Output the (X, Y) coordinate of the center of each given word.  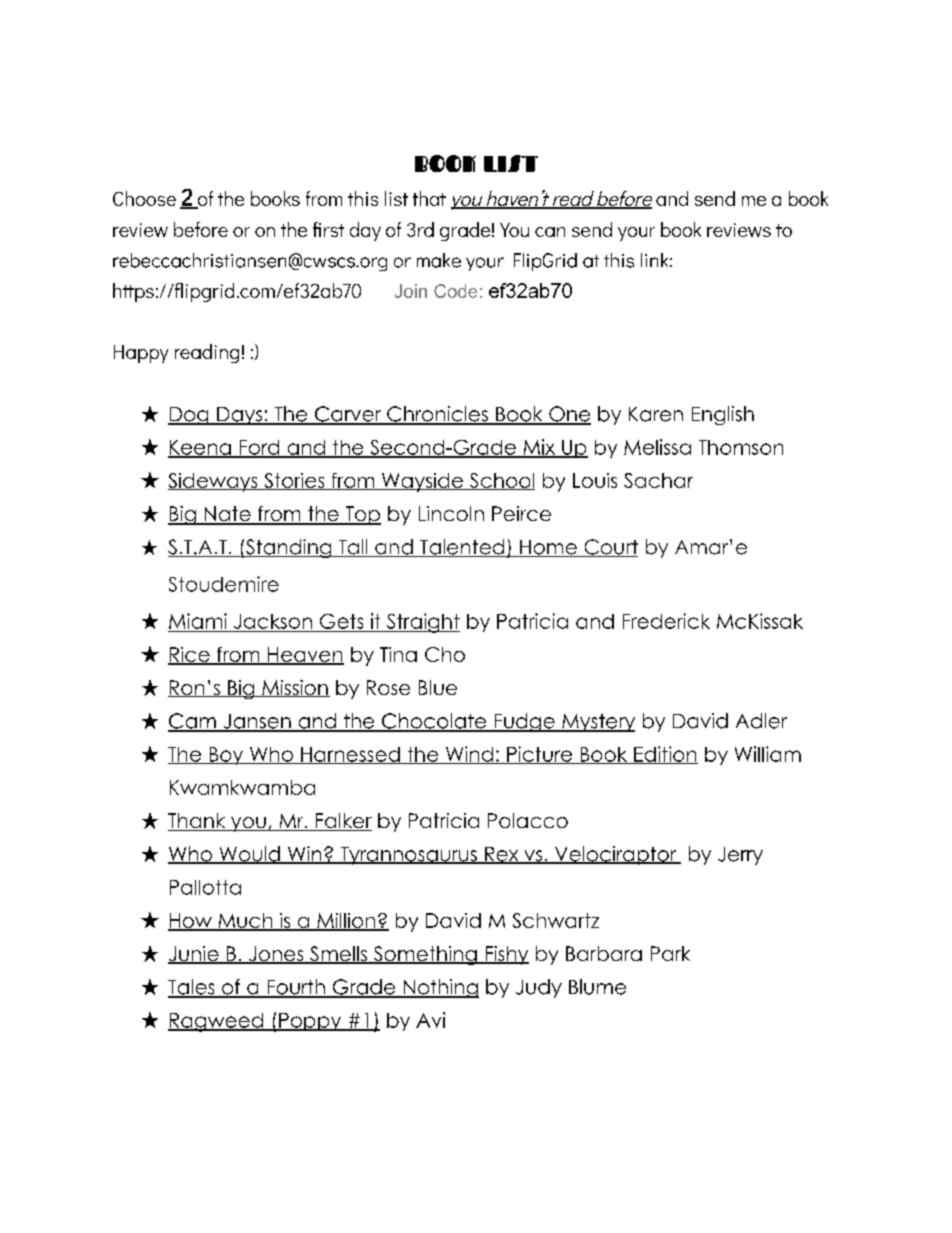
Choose (144, 198)
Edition (665, 755)
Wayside (422, 482)
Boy (226, 756)
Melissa (657, 447)
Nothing (440, 988)
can (550, 232)
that (429, 198)
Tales (192, 988)
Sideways (214, 482)
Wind (469, 755)
